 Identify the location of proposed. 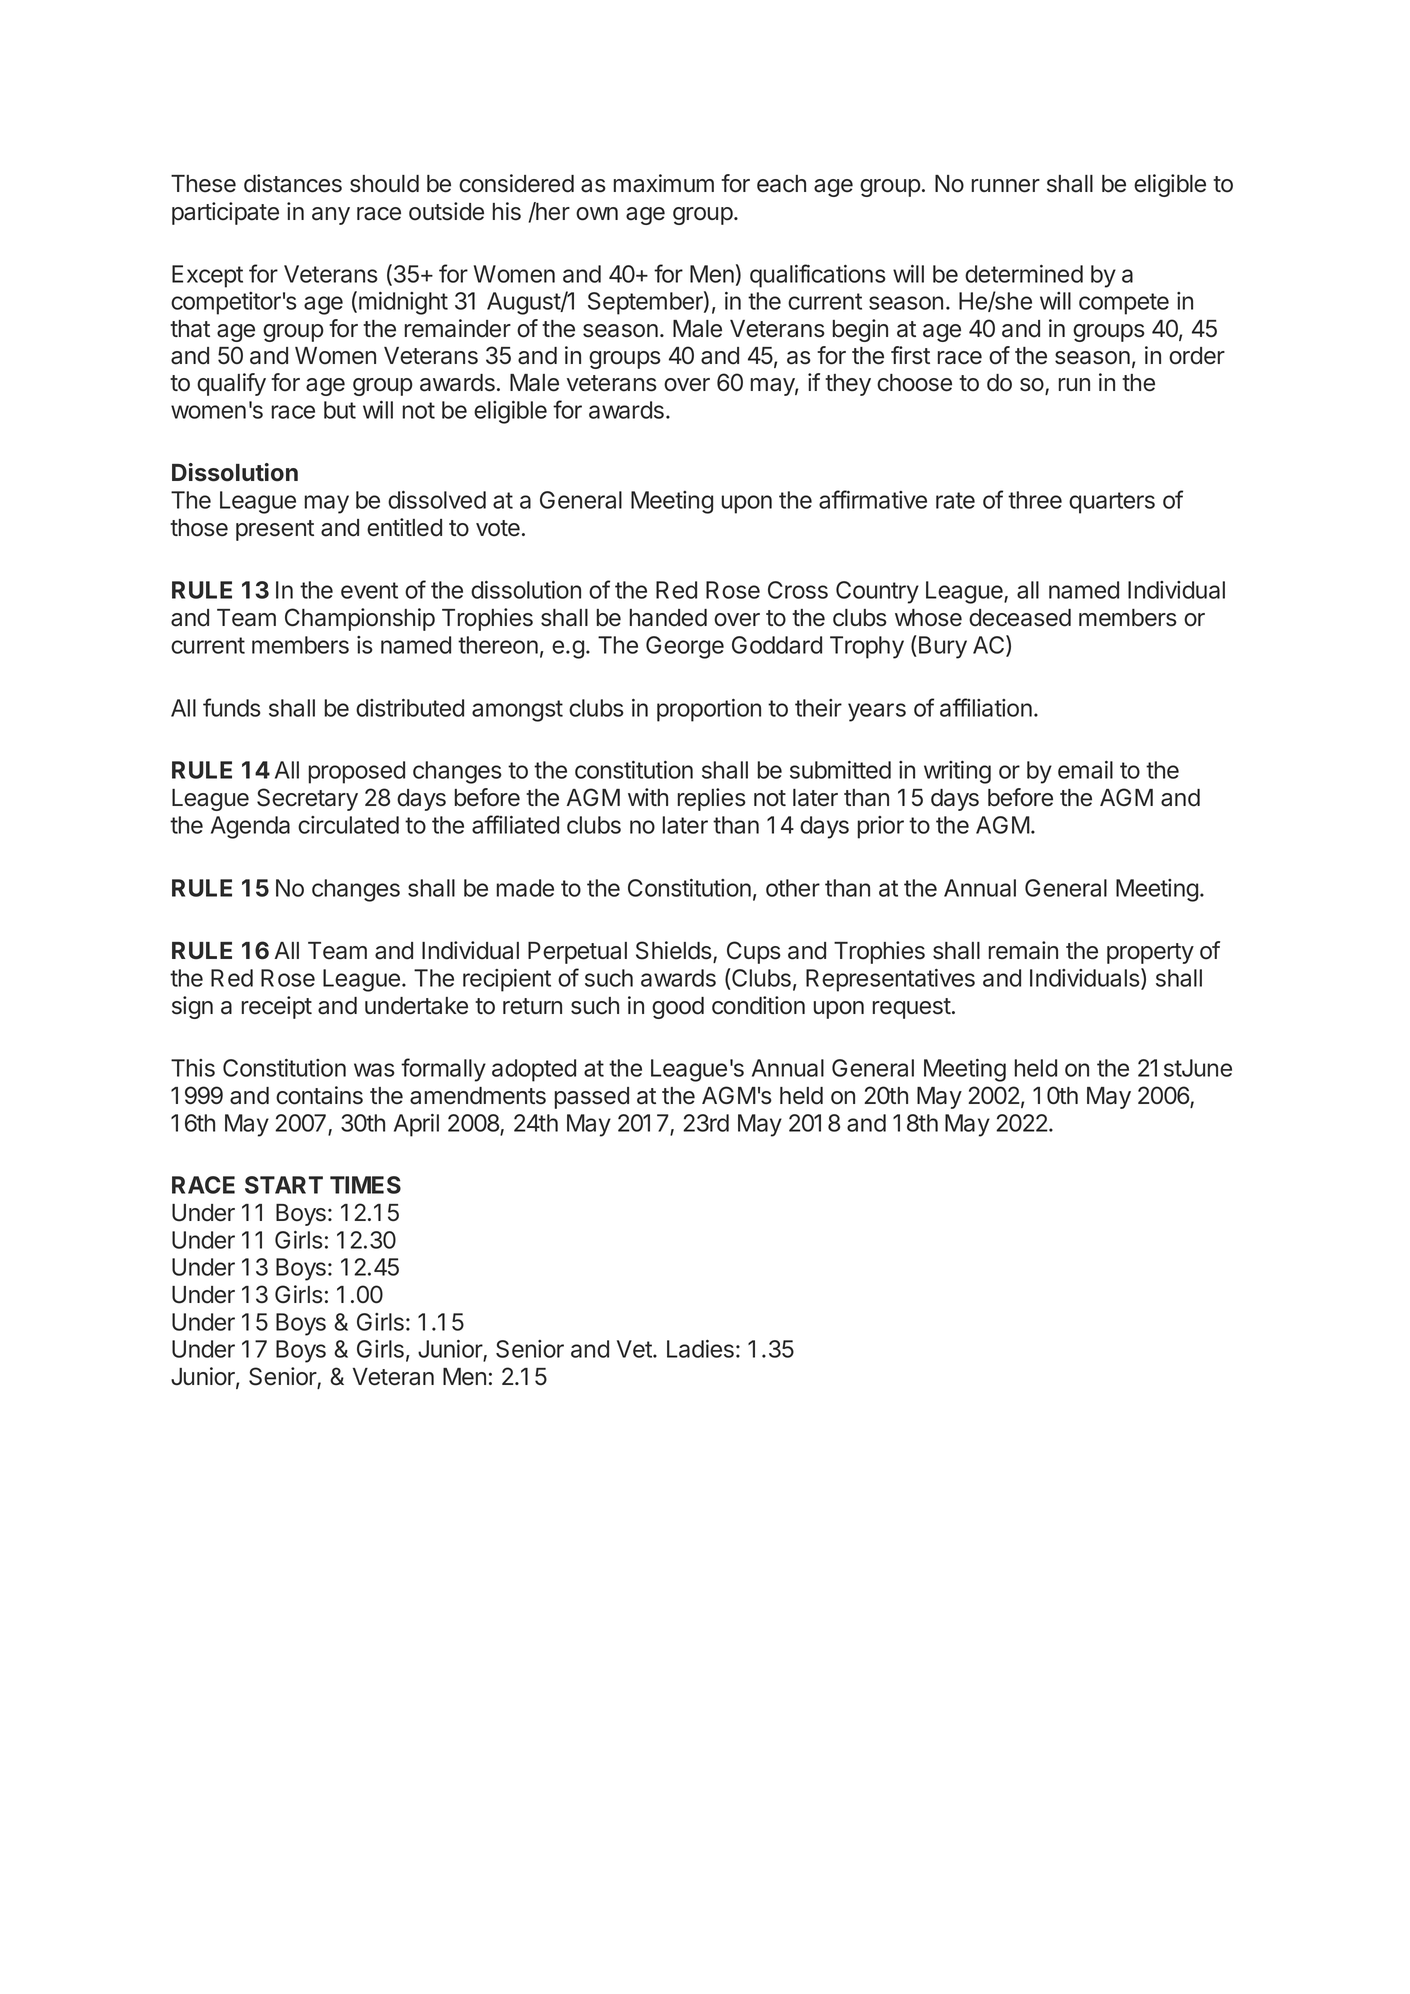
(357, 772).
